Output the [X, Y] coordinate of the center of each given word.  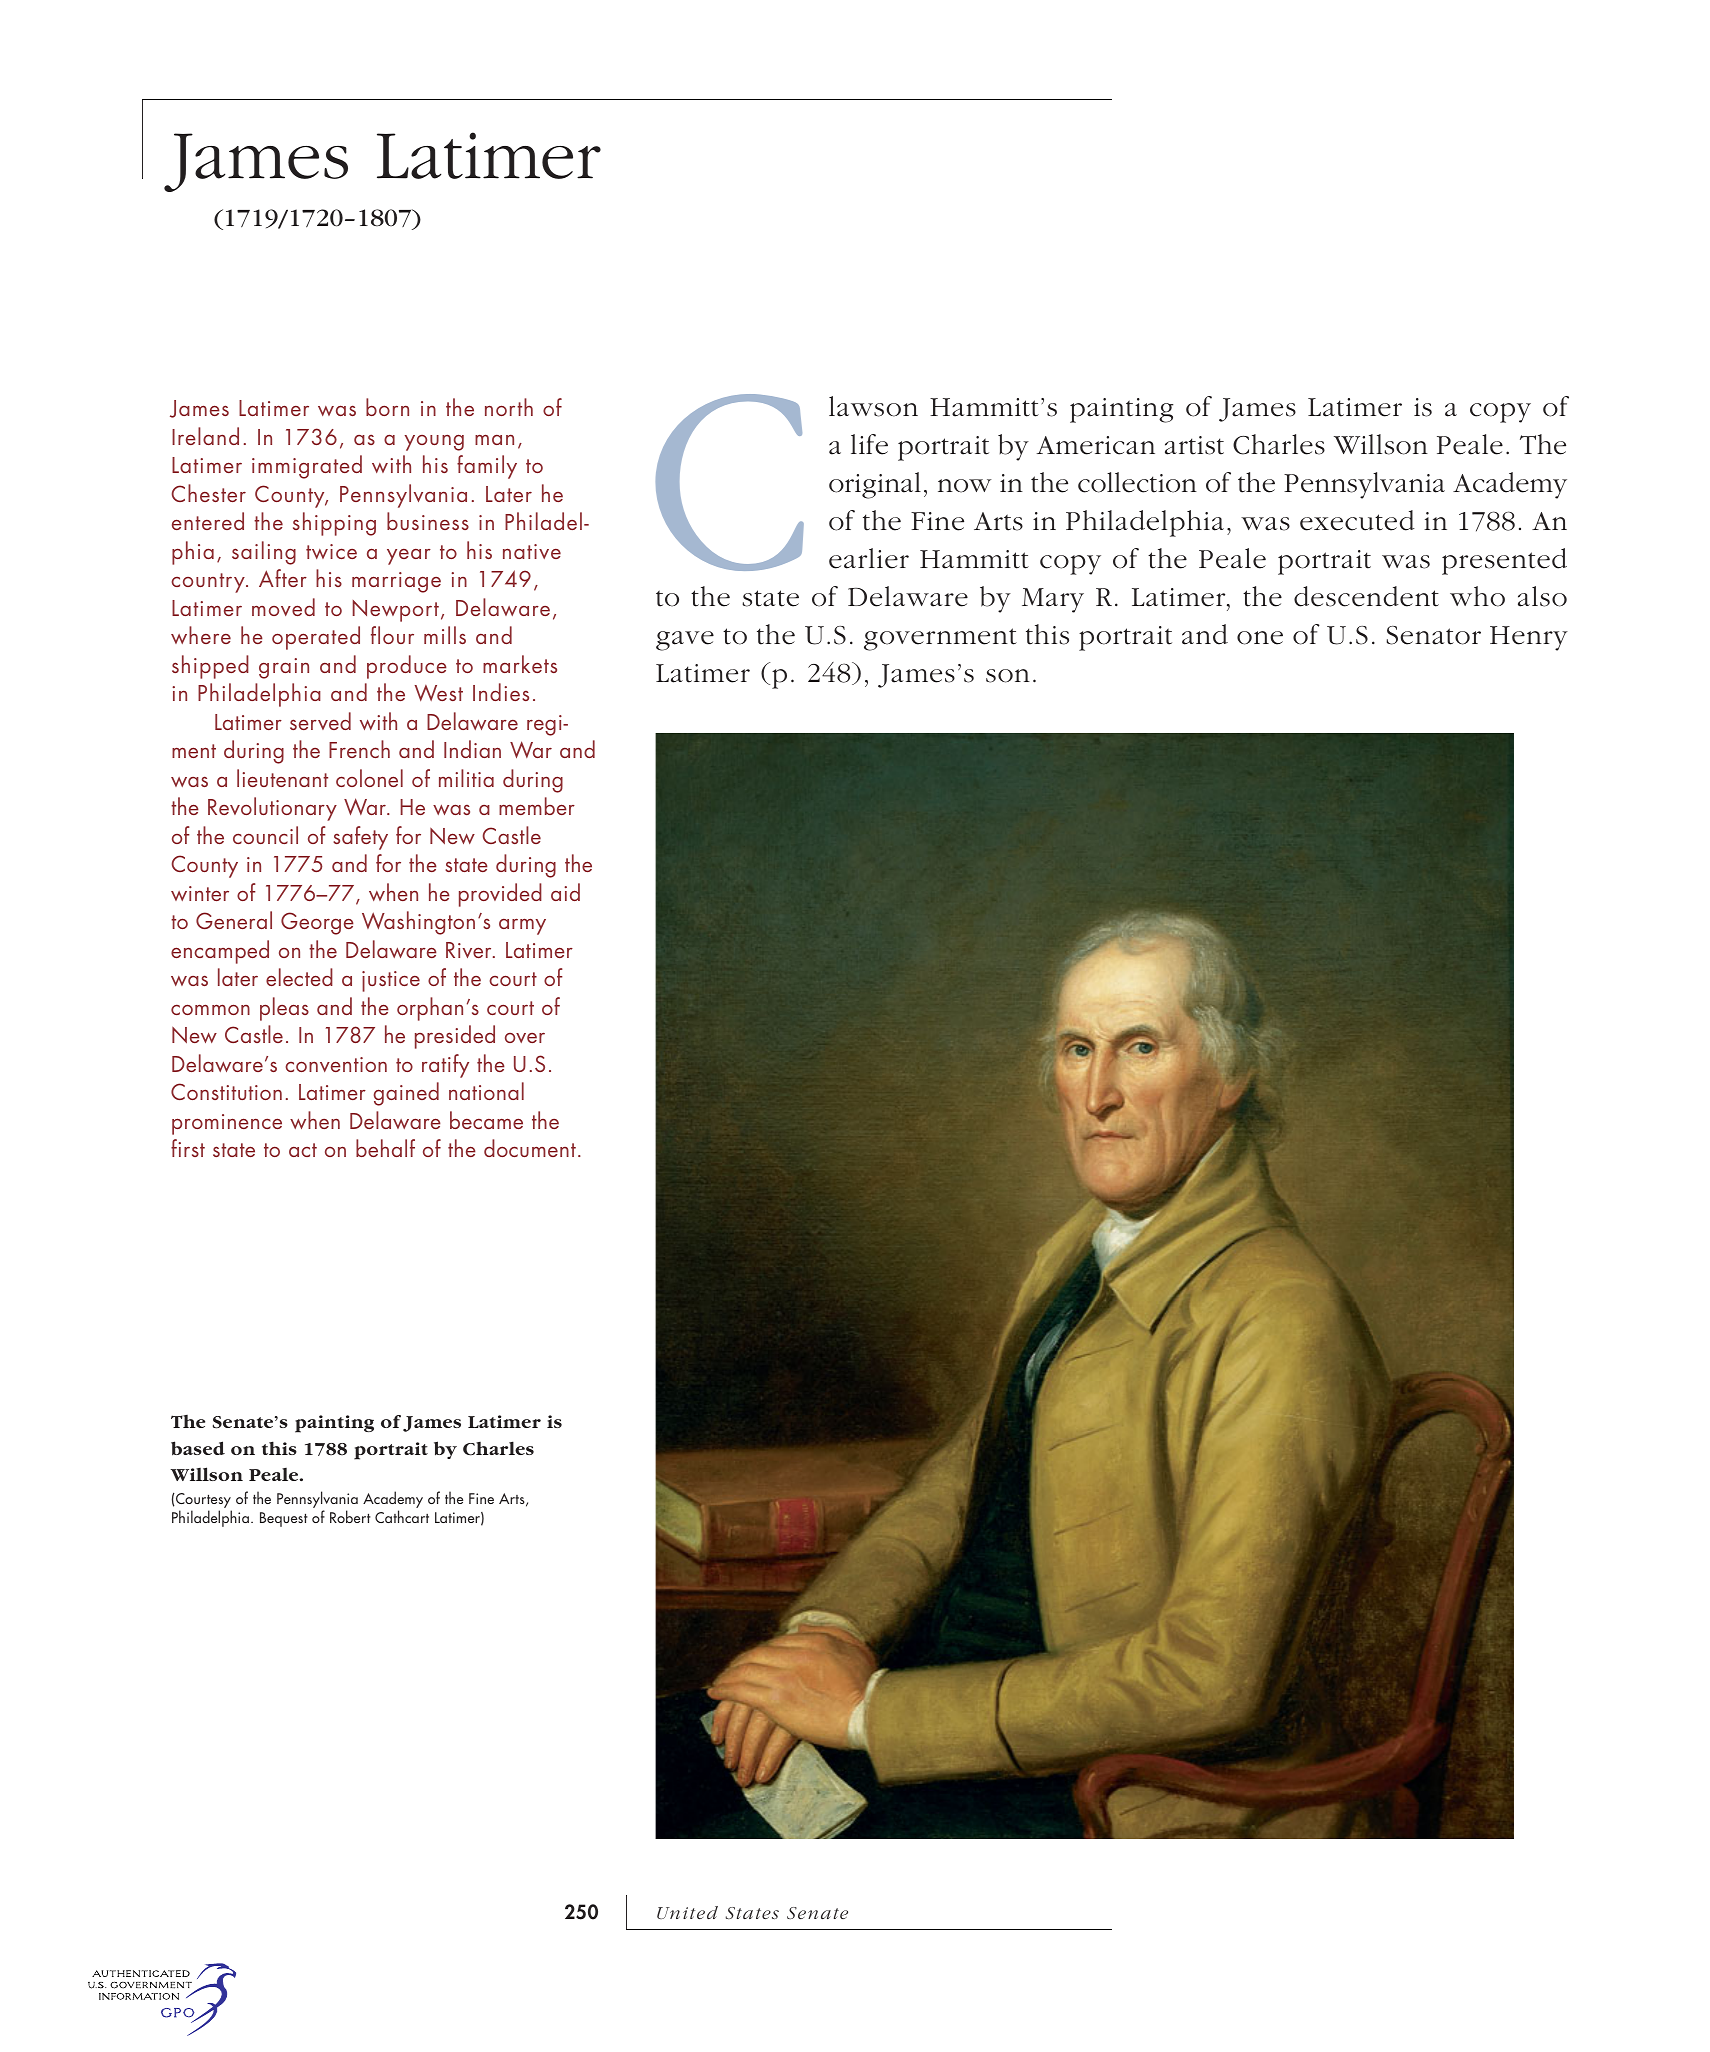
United [687, 1912]
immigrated [307, 467]
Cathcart [402, 1516]
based [198, 1448]
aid [565, 892]
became [486, 1120]
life [869, 444]
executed [1357, 520]
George [317, 923]
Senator [1433, 635]
